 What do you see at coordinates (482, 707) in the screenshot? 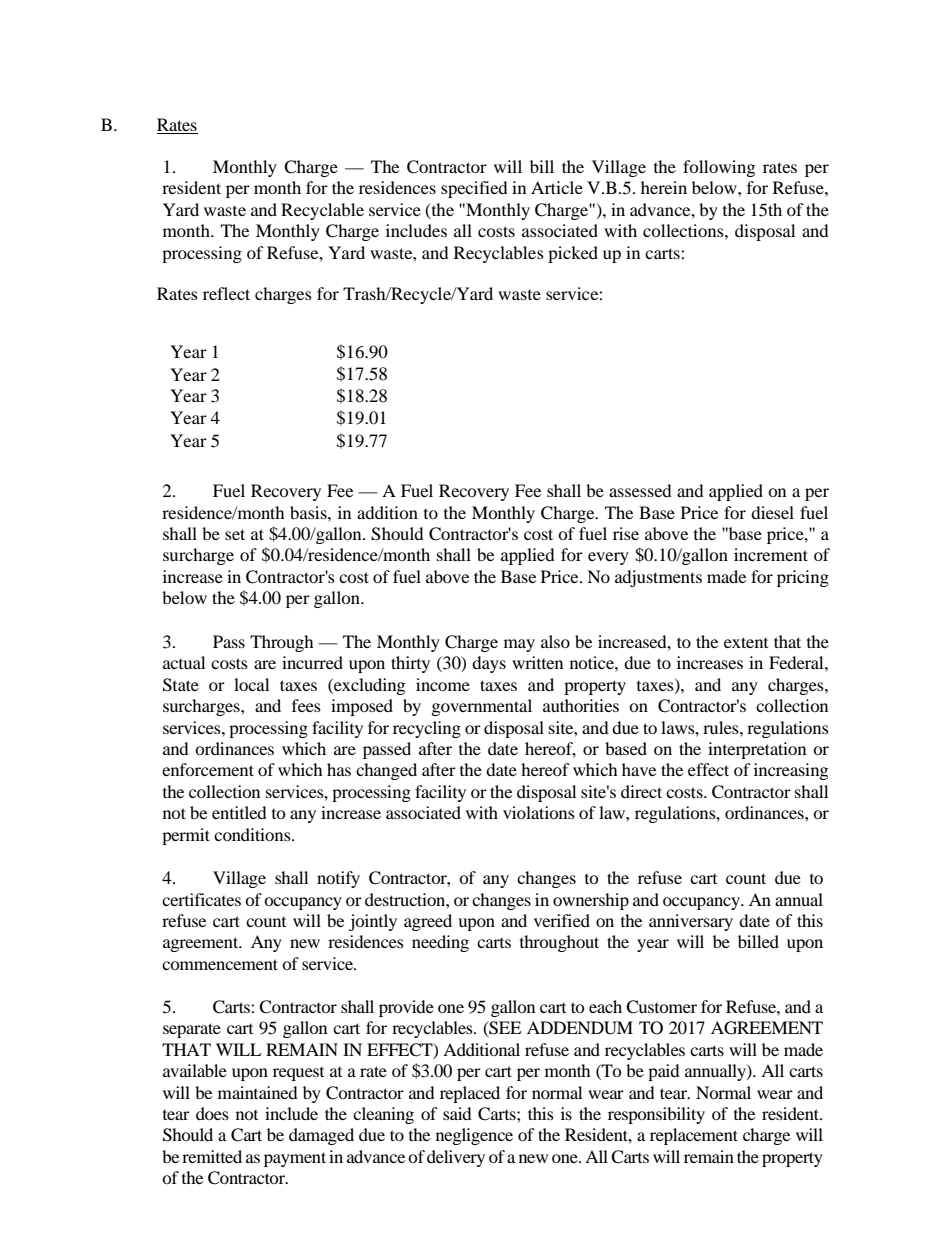
I see `governmental` at bounding box center [482, 707].
